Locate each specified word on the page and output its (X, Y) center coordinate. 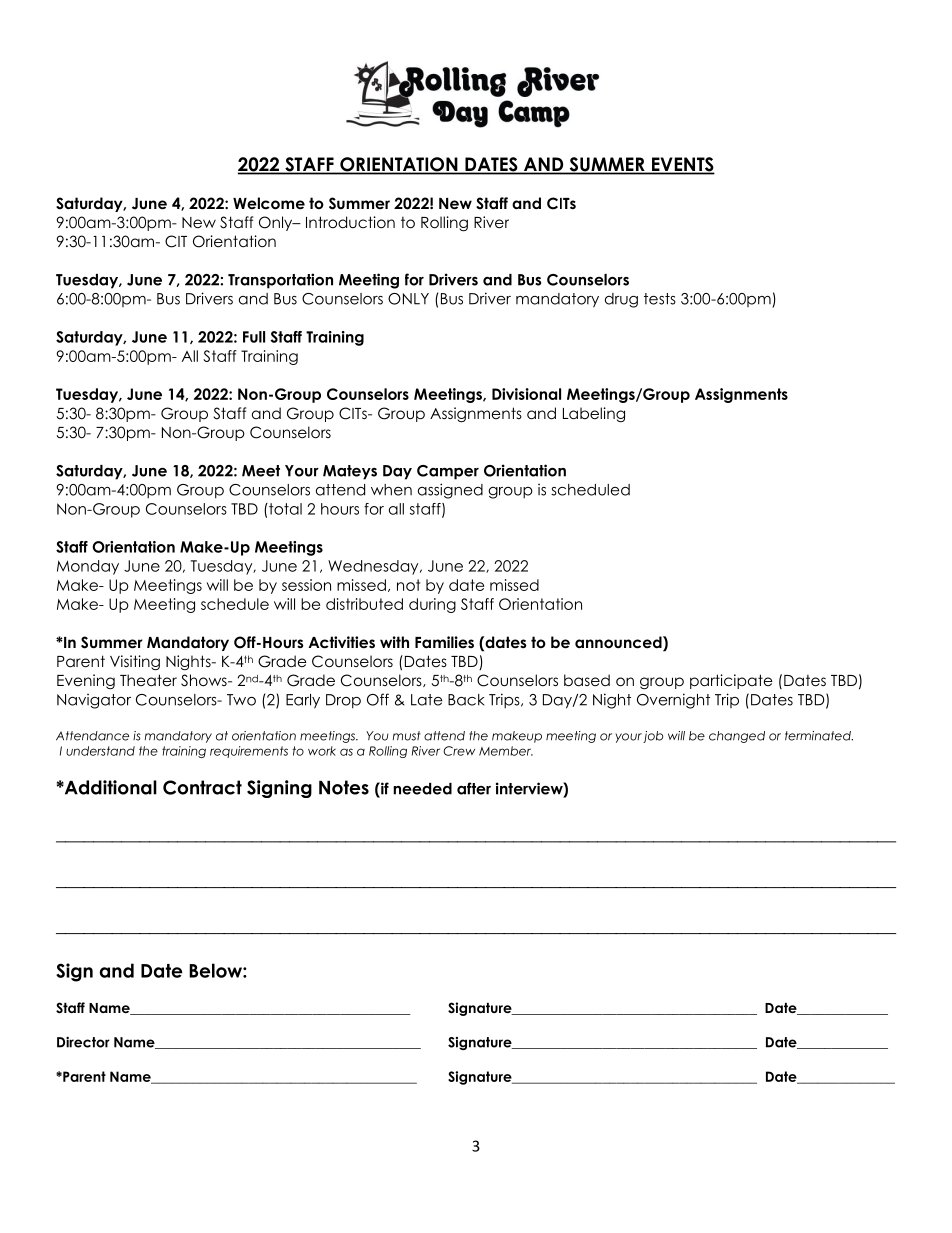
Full (254, 337)
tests (660, 299)
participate (731, 681)
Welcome (269, 203)
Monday (88, 567)
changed (737, 737)
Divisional (526, 394)
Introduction (350, 222)
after (474, 788)
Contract (202, 787)
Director (83, 1042)
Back (466, 700)
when (391, 490)
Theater (148, 680)
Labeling (594, 414)
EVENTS (682, 165)
